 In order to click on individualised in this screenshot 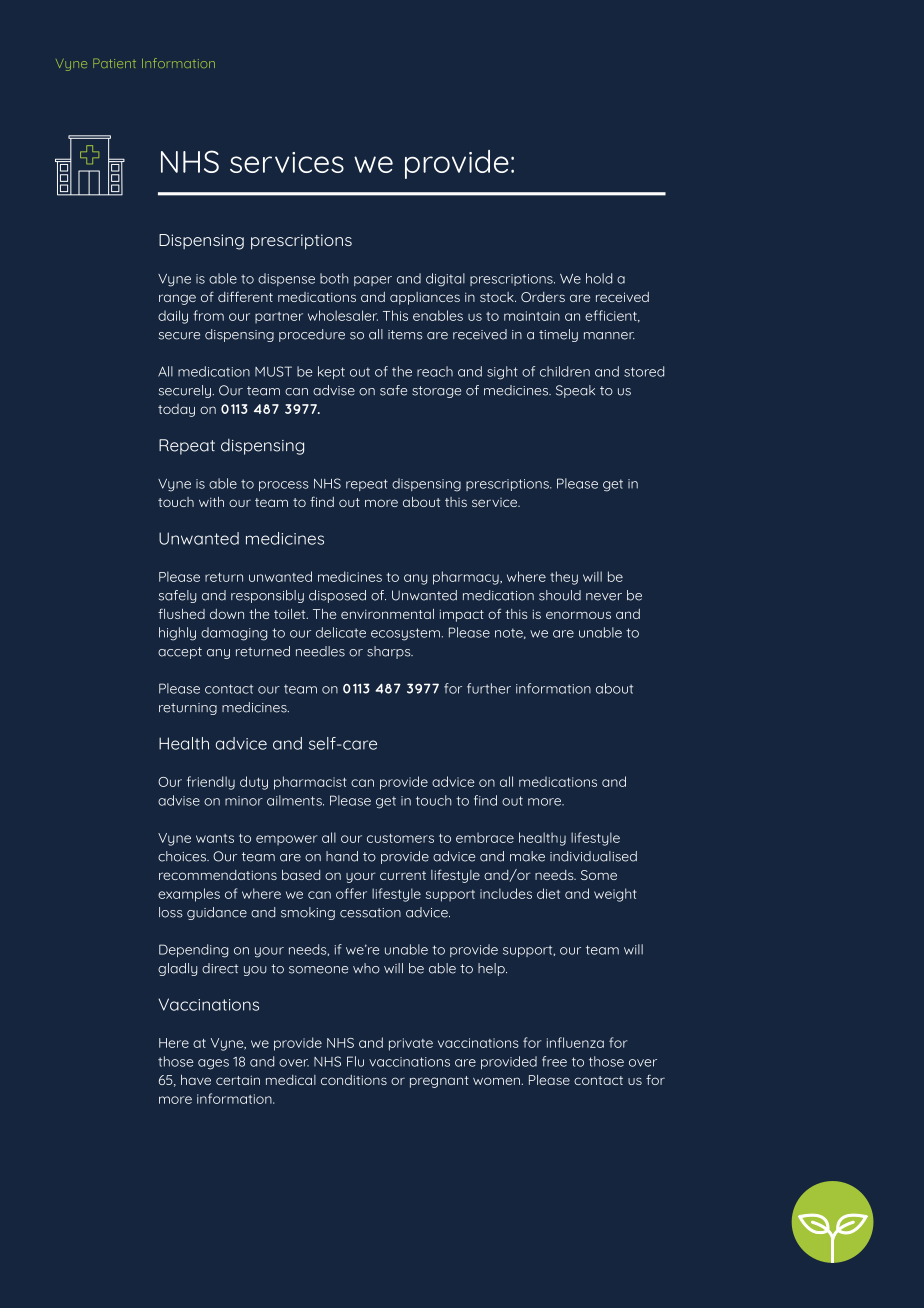, I will do `click(593, 856)`.
